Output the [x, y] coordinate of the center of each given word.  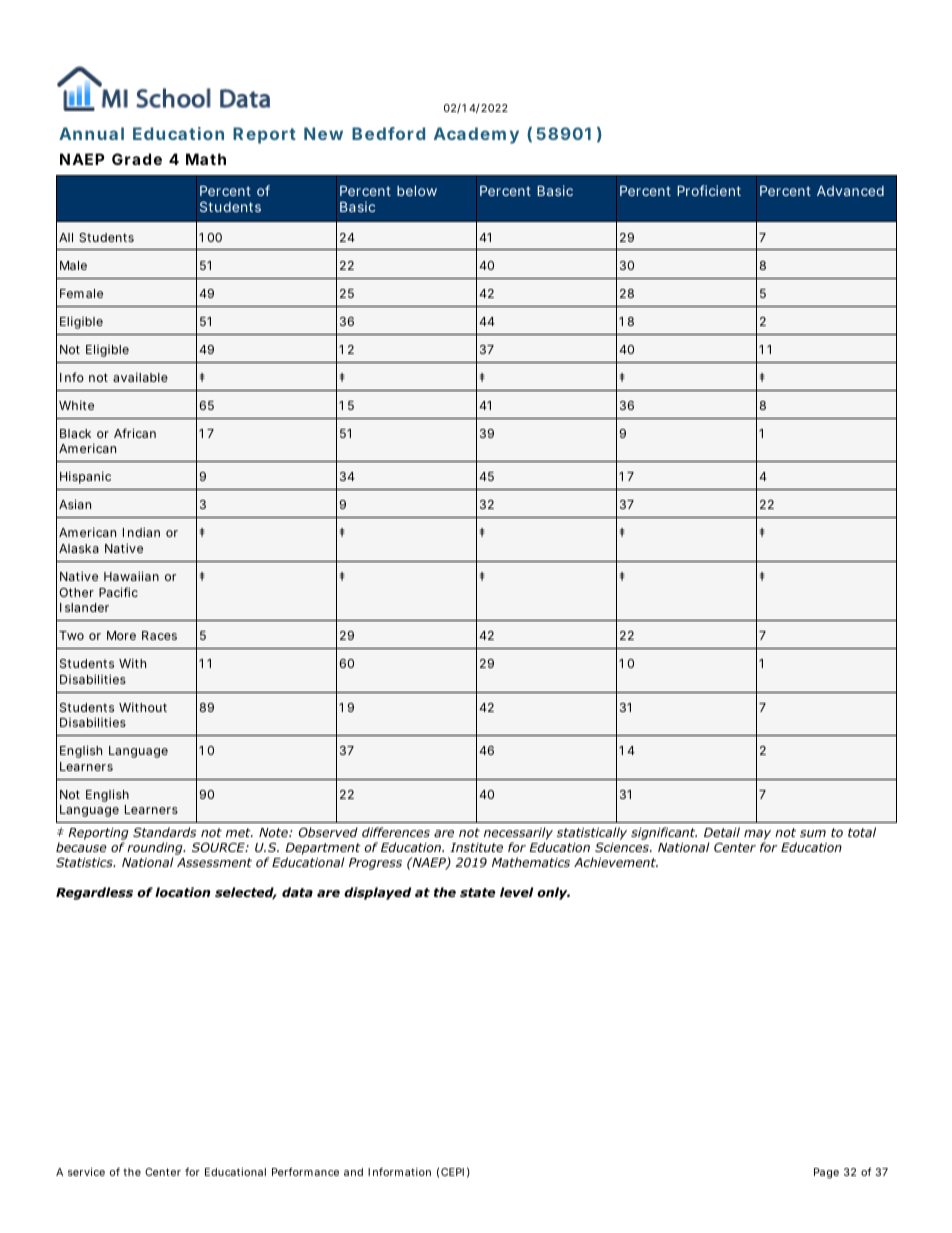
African [135, 433]
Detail [722, 832]
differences [396, 832]
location [182, 892]
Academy [476, 135]
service [86, 1172]
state [477, 892]
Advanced [850, 191]
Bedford [388, 133]
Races [159, 635]
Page [826, 1173]
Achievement [616, 862]
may [757, 836]
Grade [137, 159]
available [140, 377]
